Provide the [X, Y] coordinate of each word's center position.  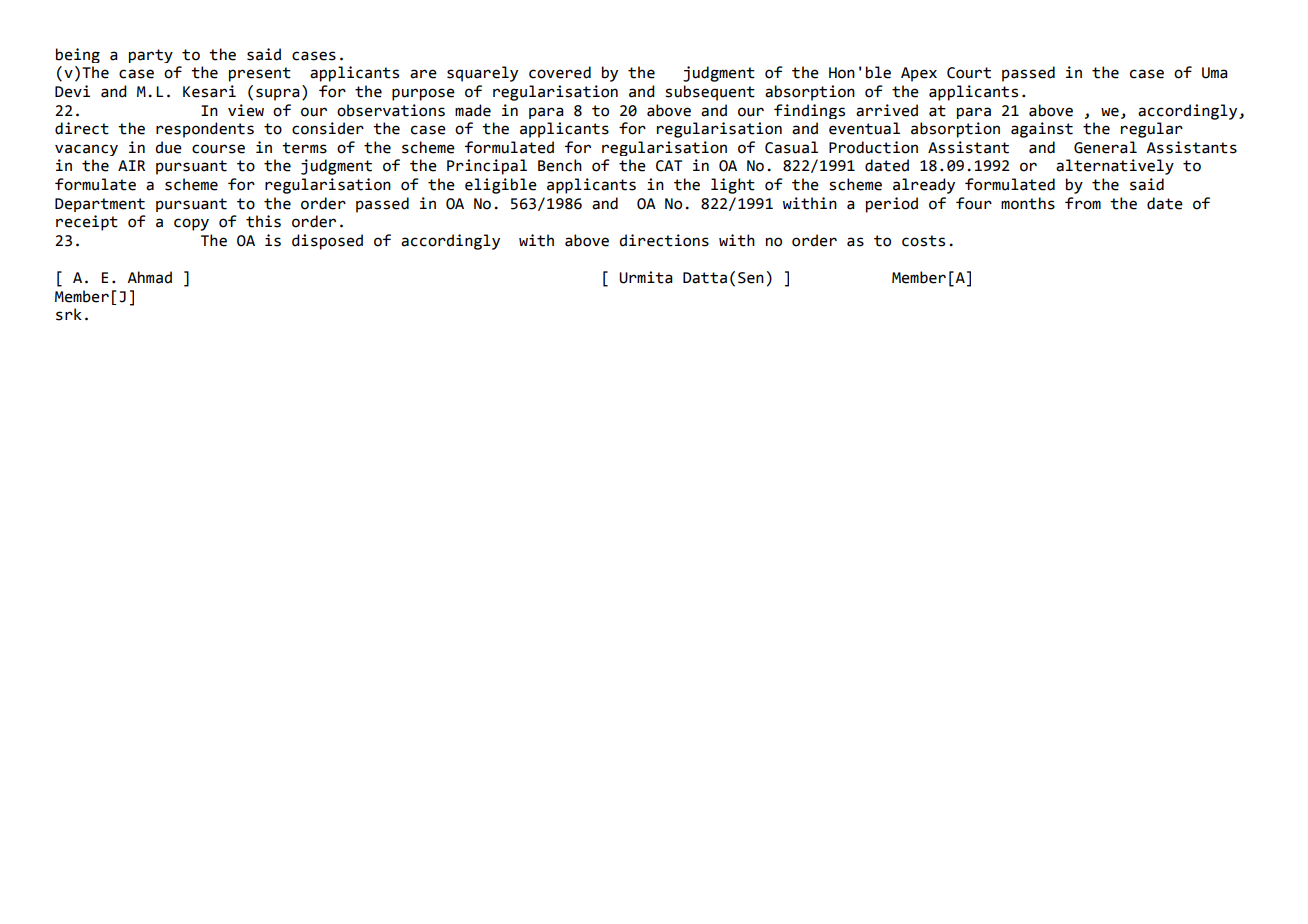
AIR [131, 165]
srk [69, 314]
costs [923, 241]
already [924, 186]
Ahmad [149, 277]
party [151, 56]
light [733, 186]
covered [560, 72]
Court [969, 73]
